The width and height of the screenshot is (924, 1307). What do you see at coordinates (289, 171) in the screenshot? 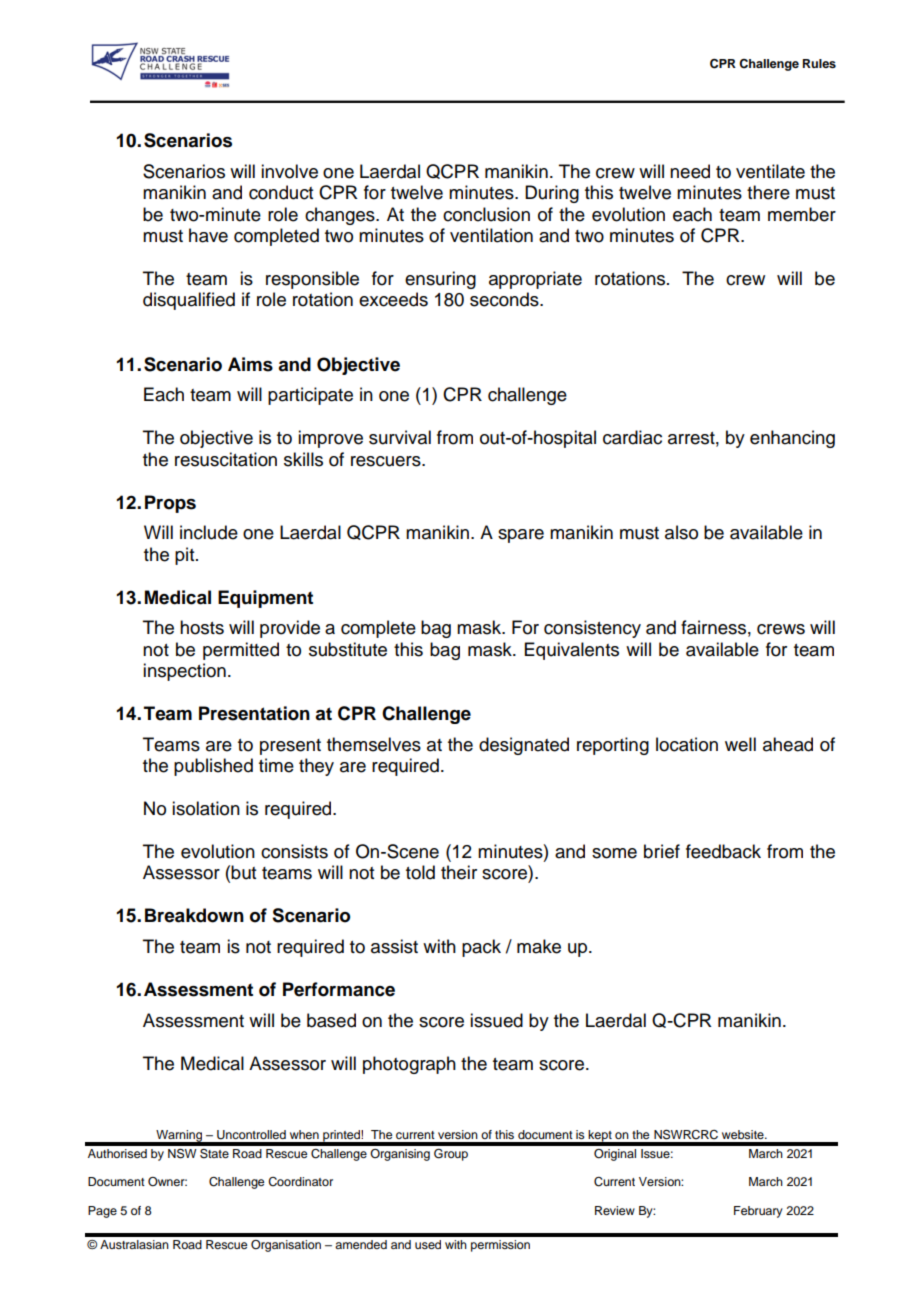
I see `involve` at bounding box center [289, 171].
